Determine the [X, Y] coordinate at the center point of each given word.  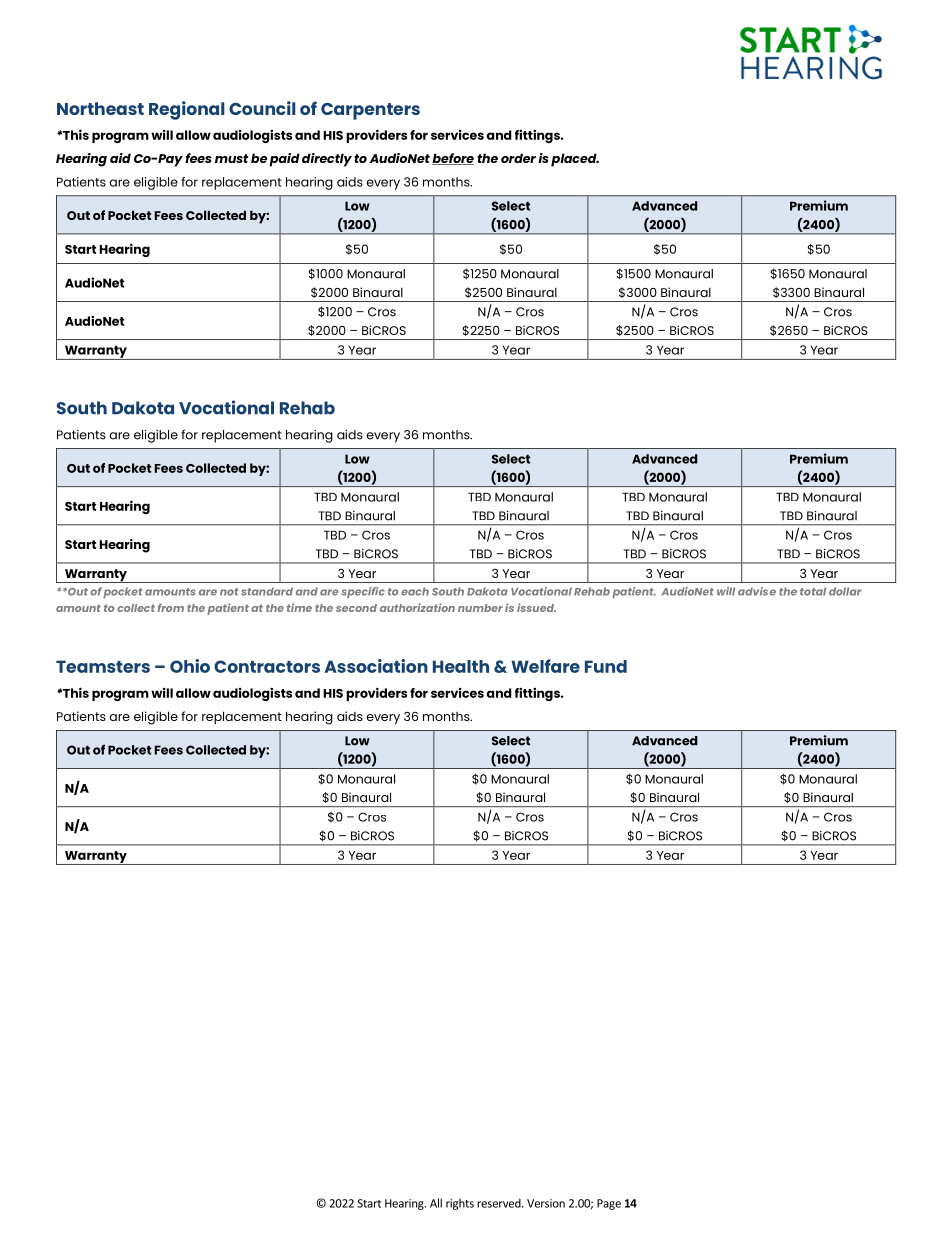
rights [460, 1204]
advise [757, 591]
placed [575, 160]
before [453, 159]
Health [461, 666]
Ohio [190, 666]
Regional [186, 110]
